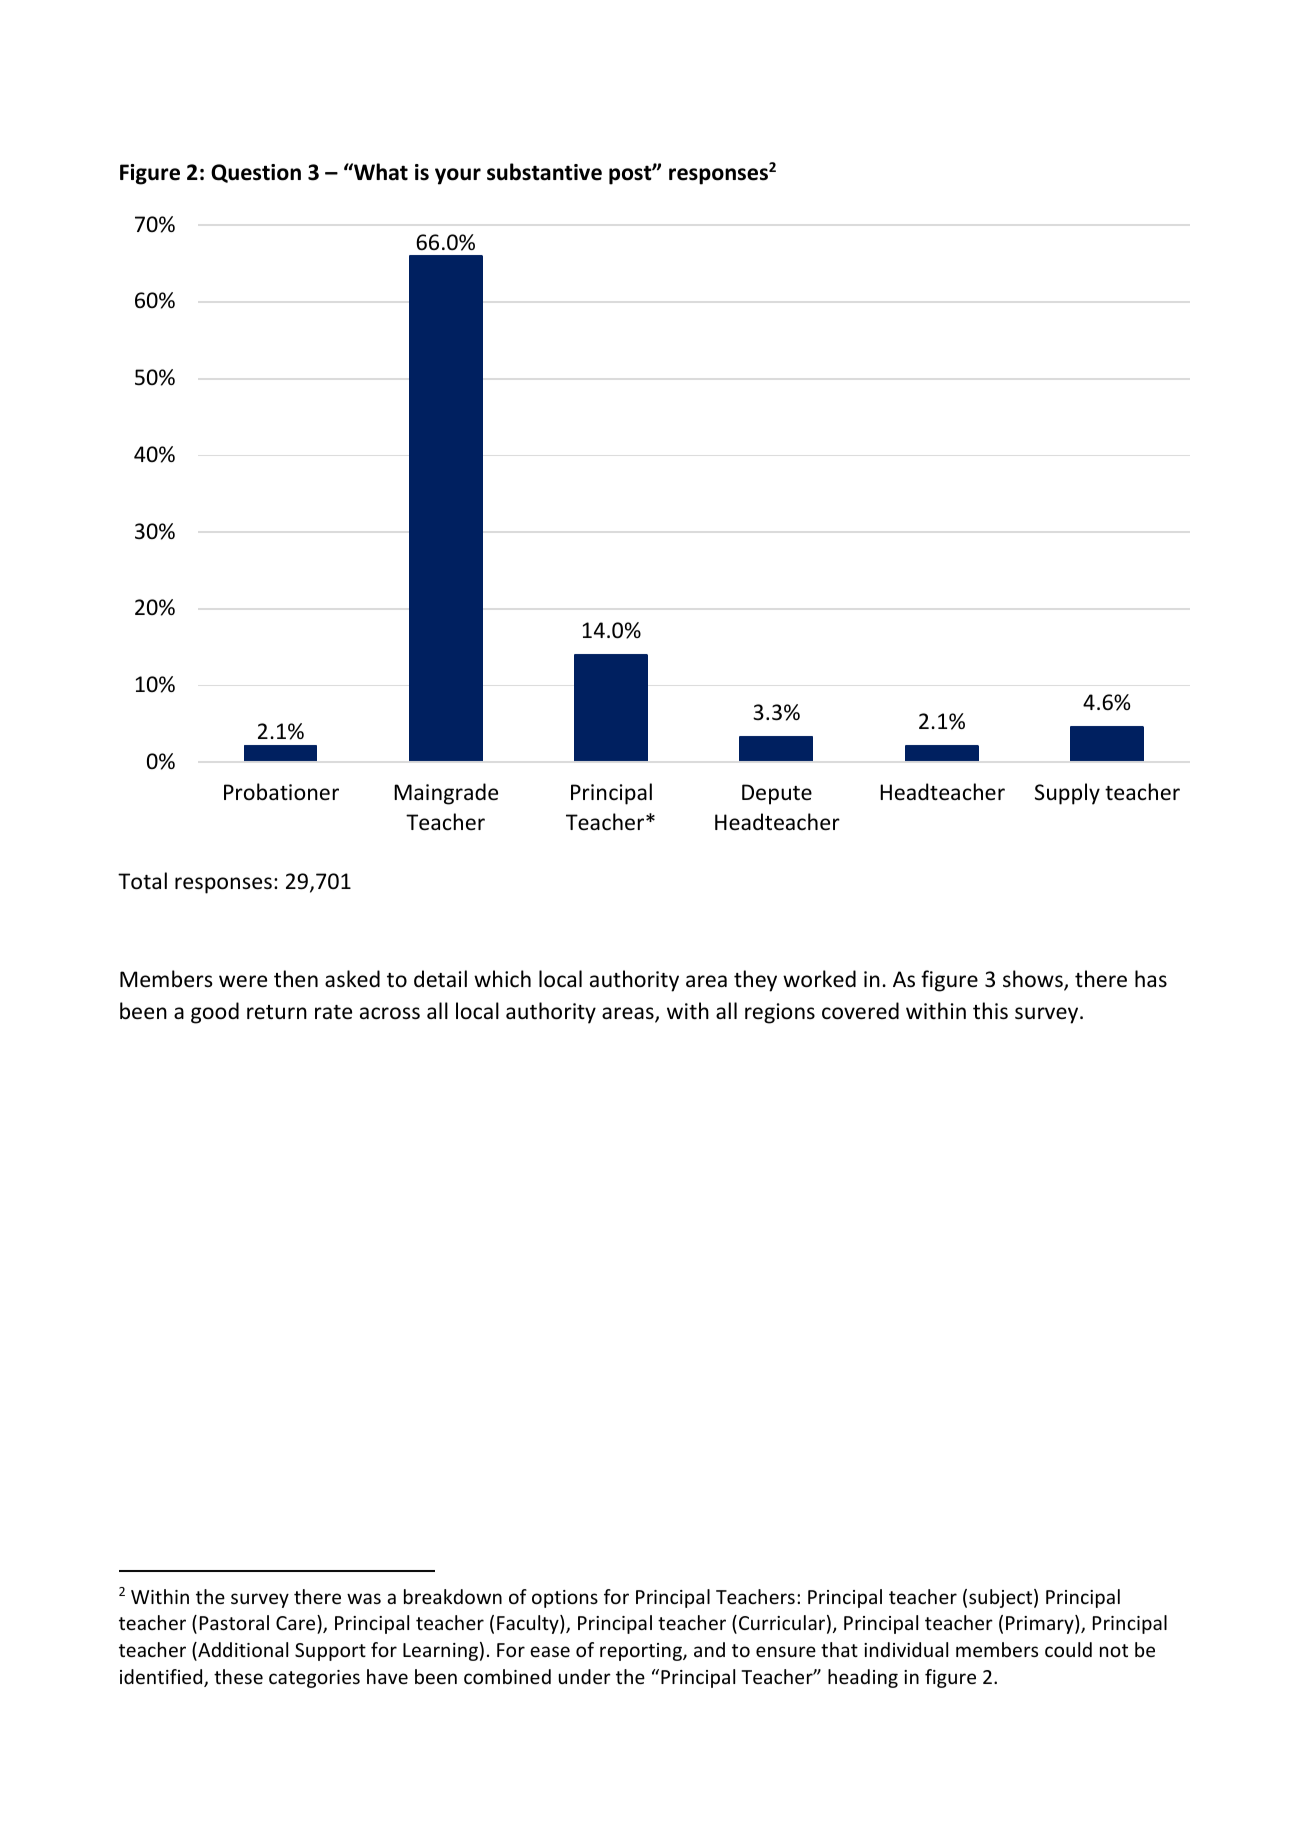  Describe the element at coordinates (142, 881) in the screenshot. I see `Total` at that location.
